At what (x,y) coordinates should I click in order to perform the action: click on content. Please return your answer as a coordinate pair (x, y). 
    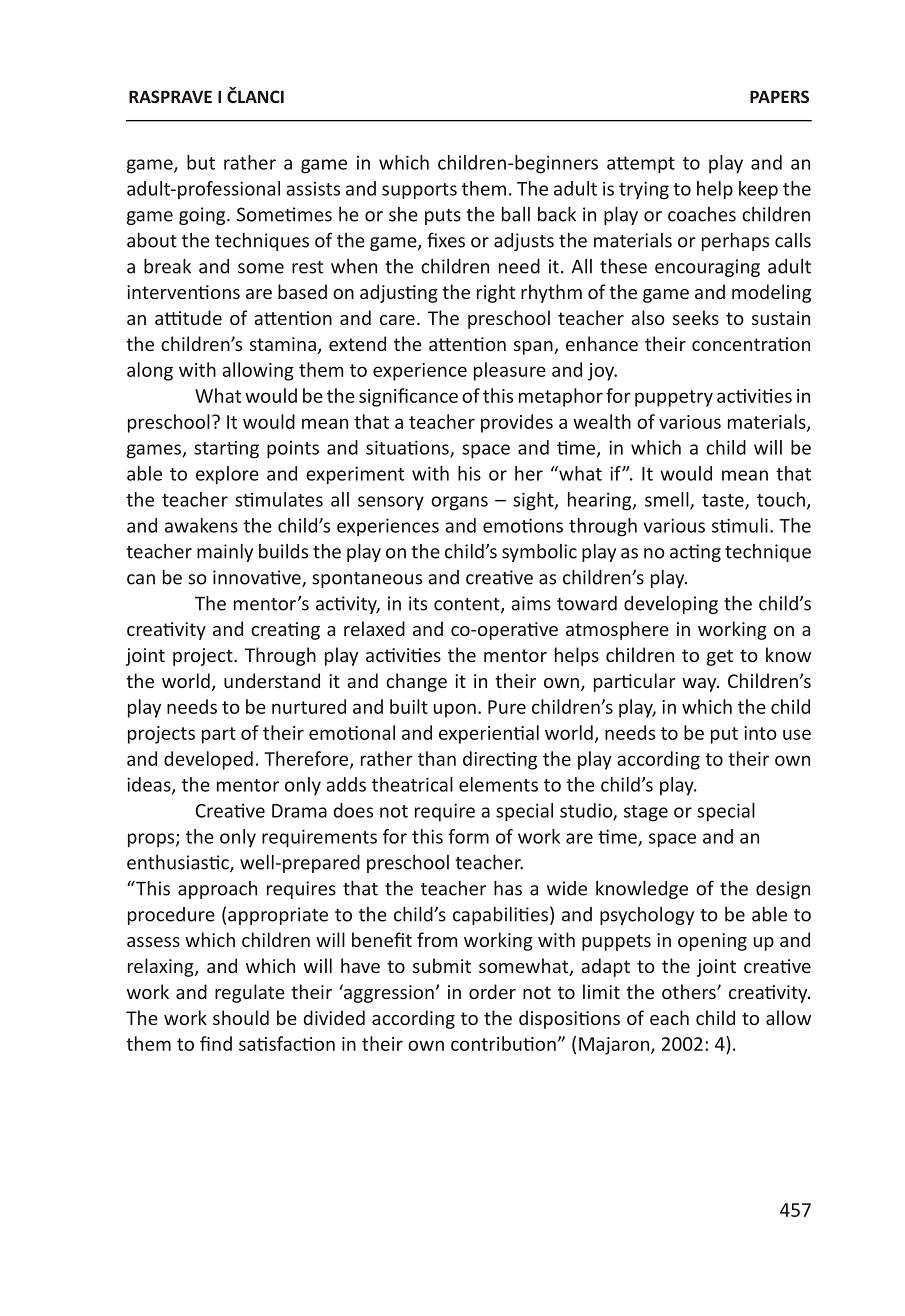
    Looking at the image, I should click on (468, 605).
